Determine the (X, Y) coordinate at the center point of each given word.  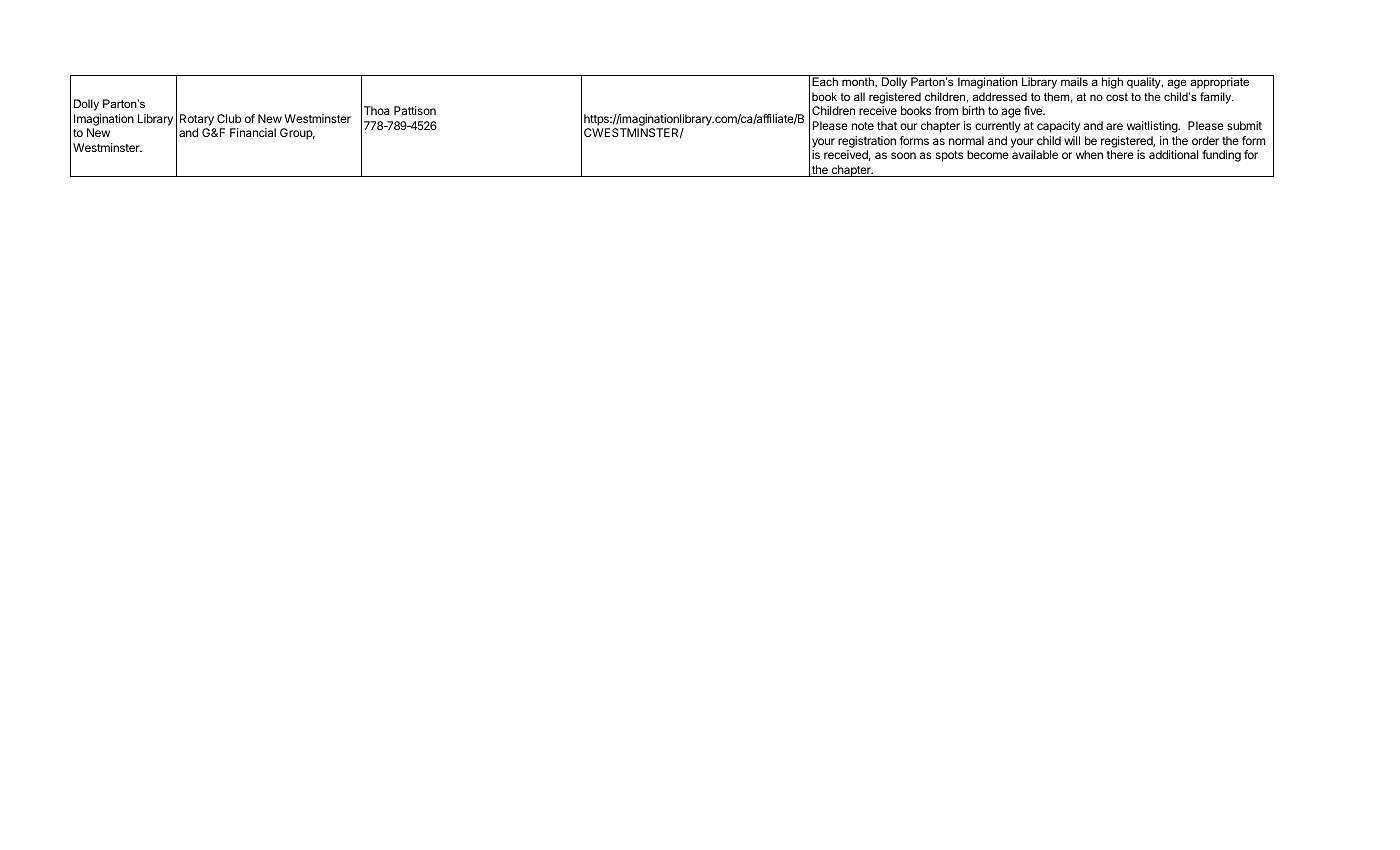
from (946, 110)
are (1114, 126)
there (1120, 154)
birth (973, 110)
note (863, 126)
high (1112, 82)
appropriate (1220, 82)
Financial (253, 132)
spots (949, 156)
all (859, 96)
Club (229, 118)
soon (903, 155)
